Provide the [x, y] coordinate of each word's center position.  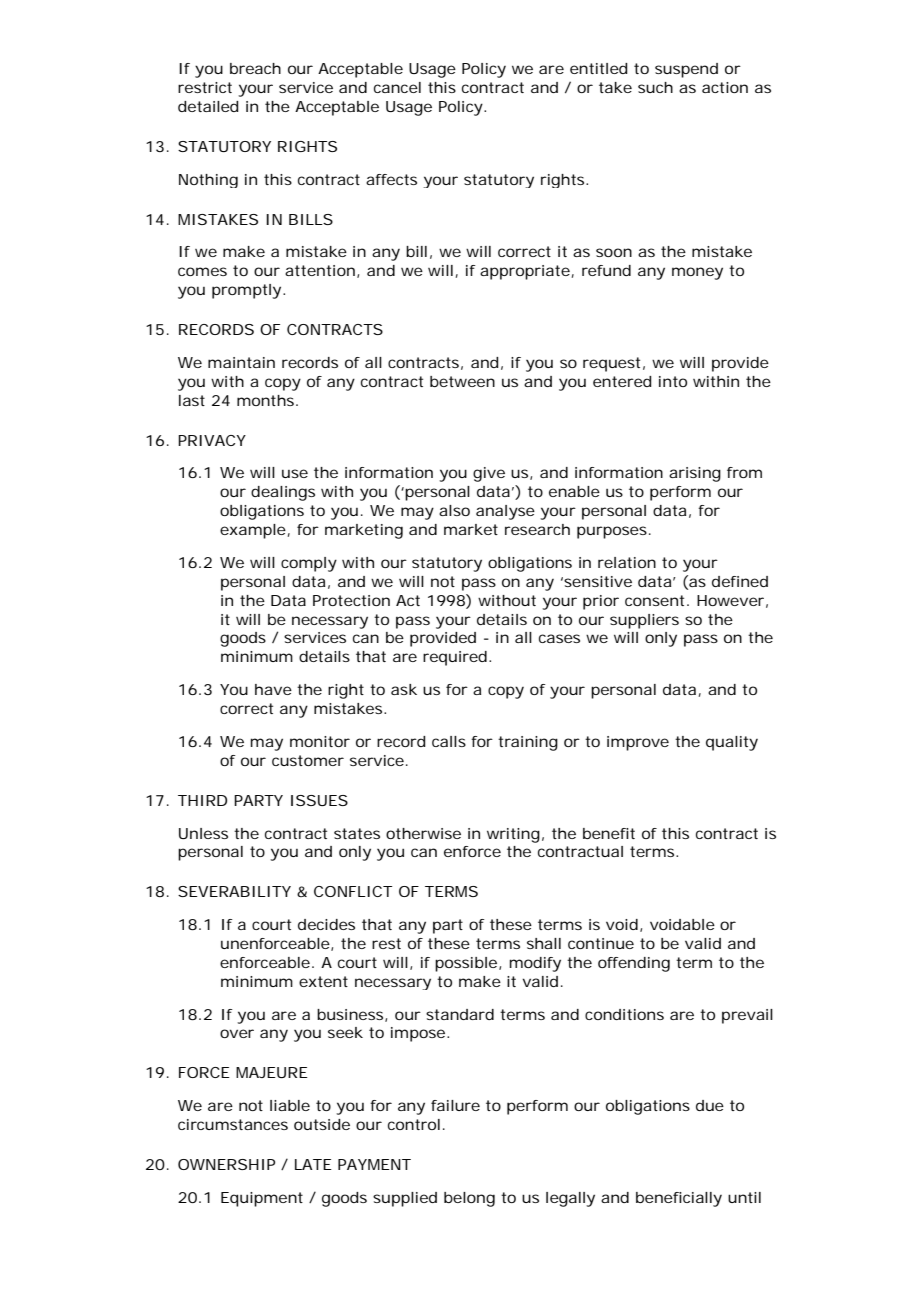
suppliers [644, 621]
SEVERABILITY [234, 891]
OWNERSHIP [226, 1164]
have [273, 689]
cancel [397, 87]
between [462, 381]
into [673, 381]
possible [466, 964]
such [655, 87]
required [455, 658]
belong [469, 1199]
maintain [241, 362]
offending [634, 964]
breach [255, 68]
